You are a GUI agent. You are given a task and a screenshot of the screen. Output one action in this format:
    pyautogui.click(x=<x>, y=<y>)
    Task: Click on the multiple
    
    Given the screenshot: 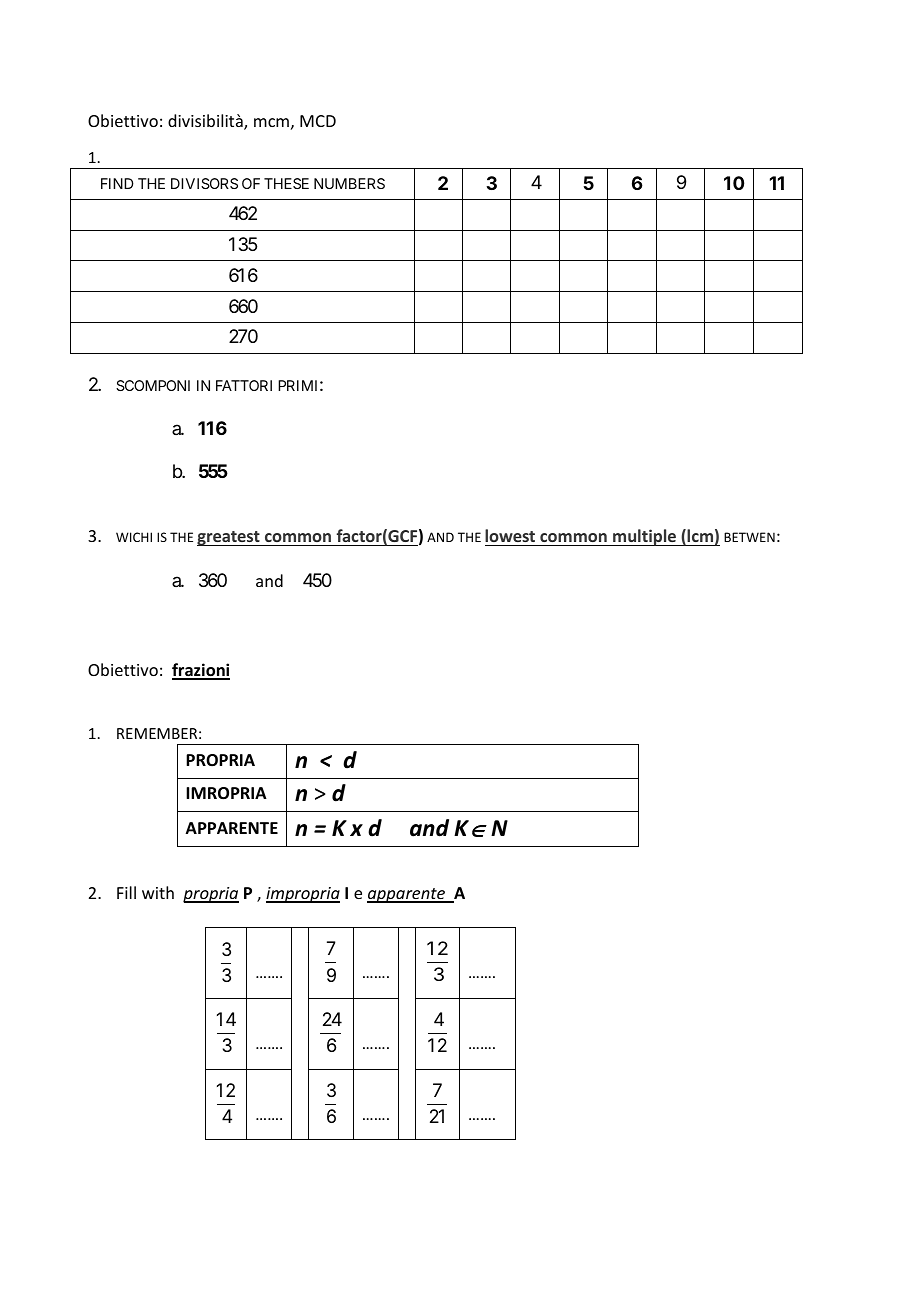 What is the action you would take?
    pyautogui.click(x=644, y=537)
